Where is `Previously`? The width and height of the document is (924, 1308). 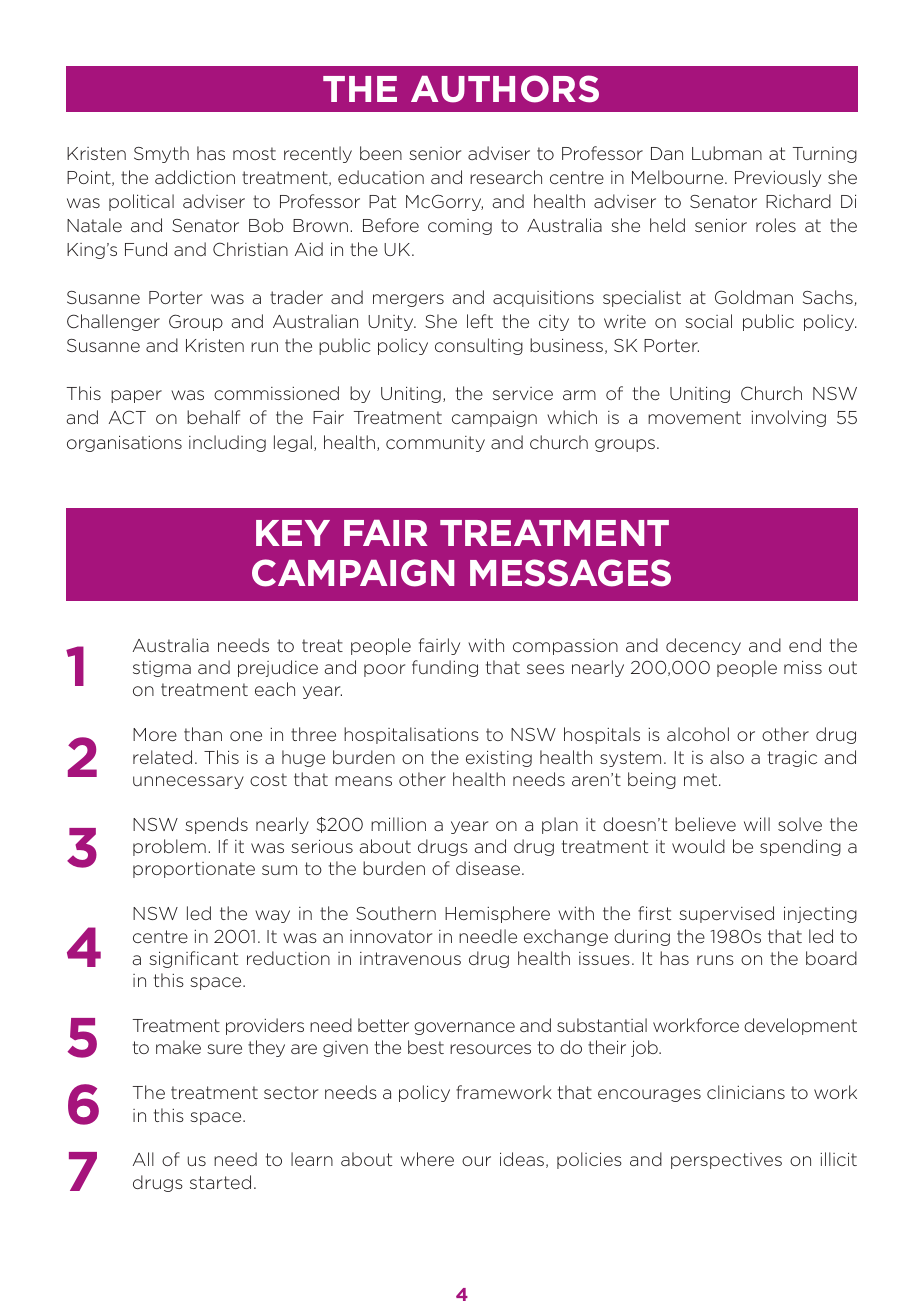 Previously is located at coordinates (778, 178).
